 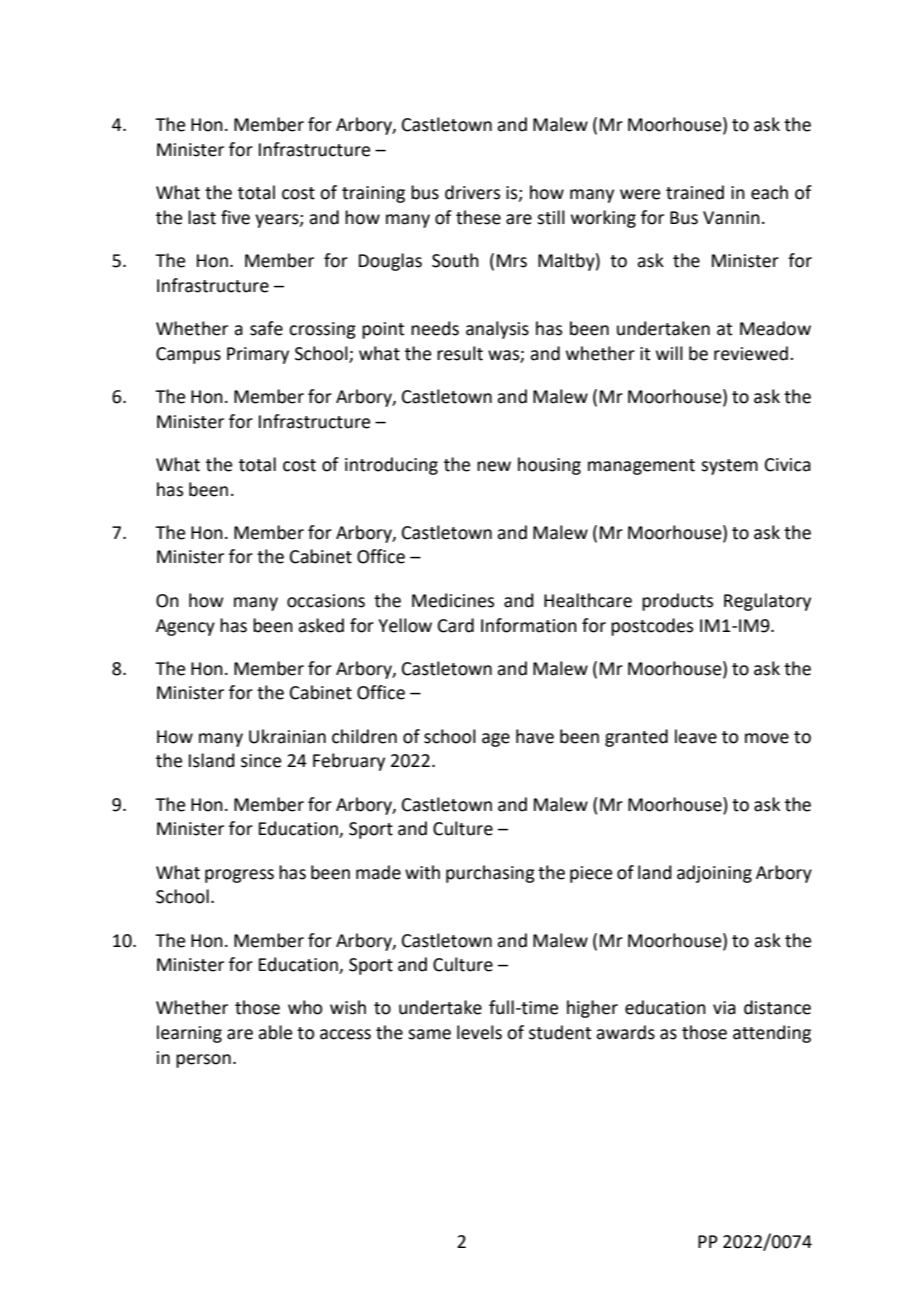 What do you see at coordinates (494, 466) in the page?
I see `new` at bounding box center [494, 466].
